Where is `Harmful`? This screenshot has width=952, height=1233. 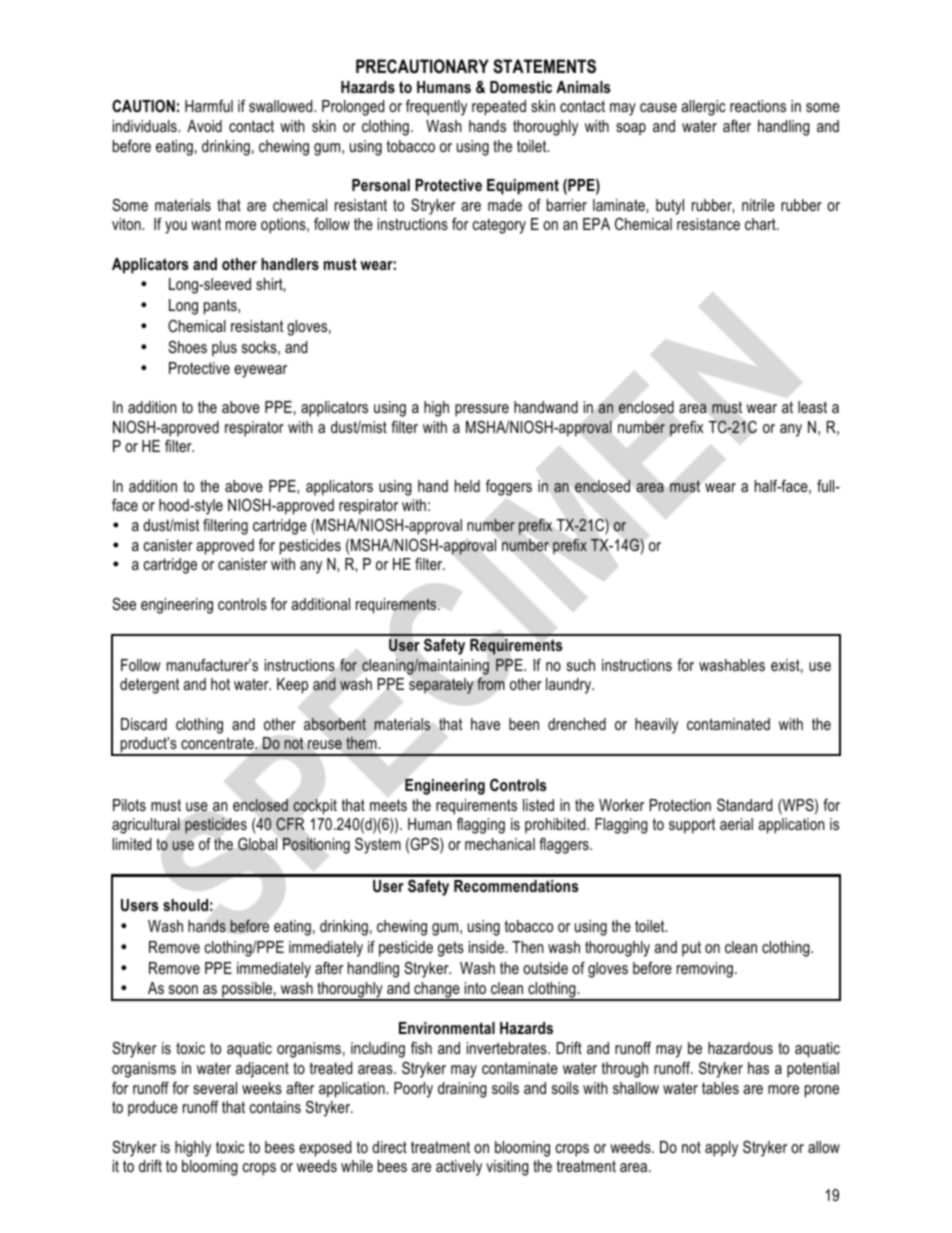 Harmful is located at coordinates (209, 106).
